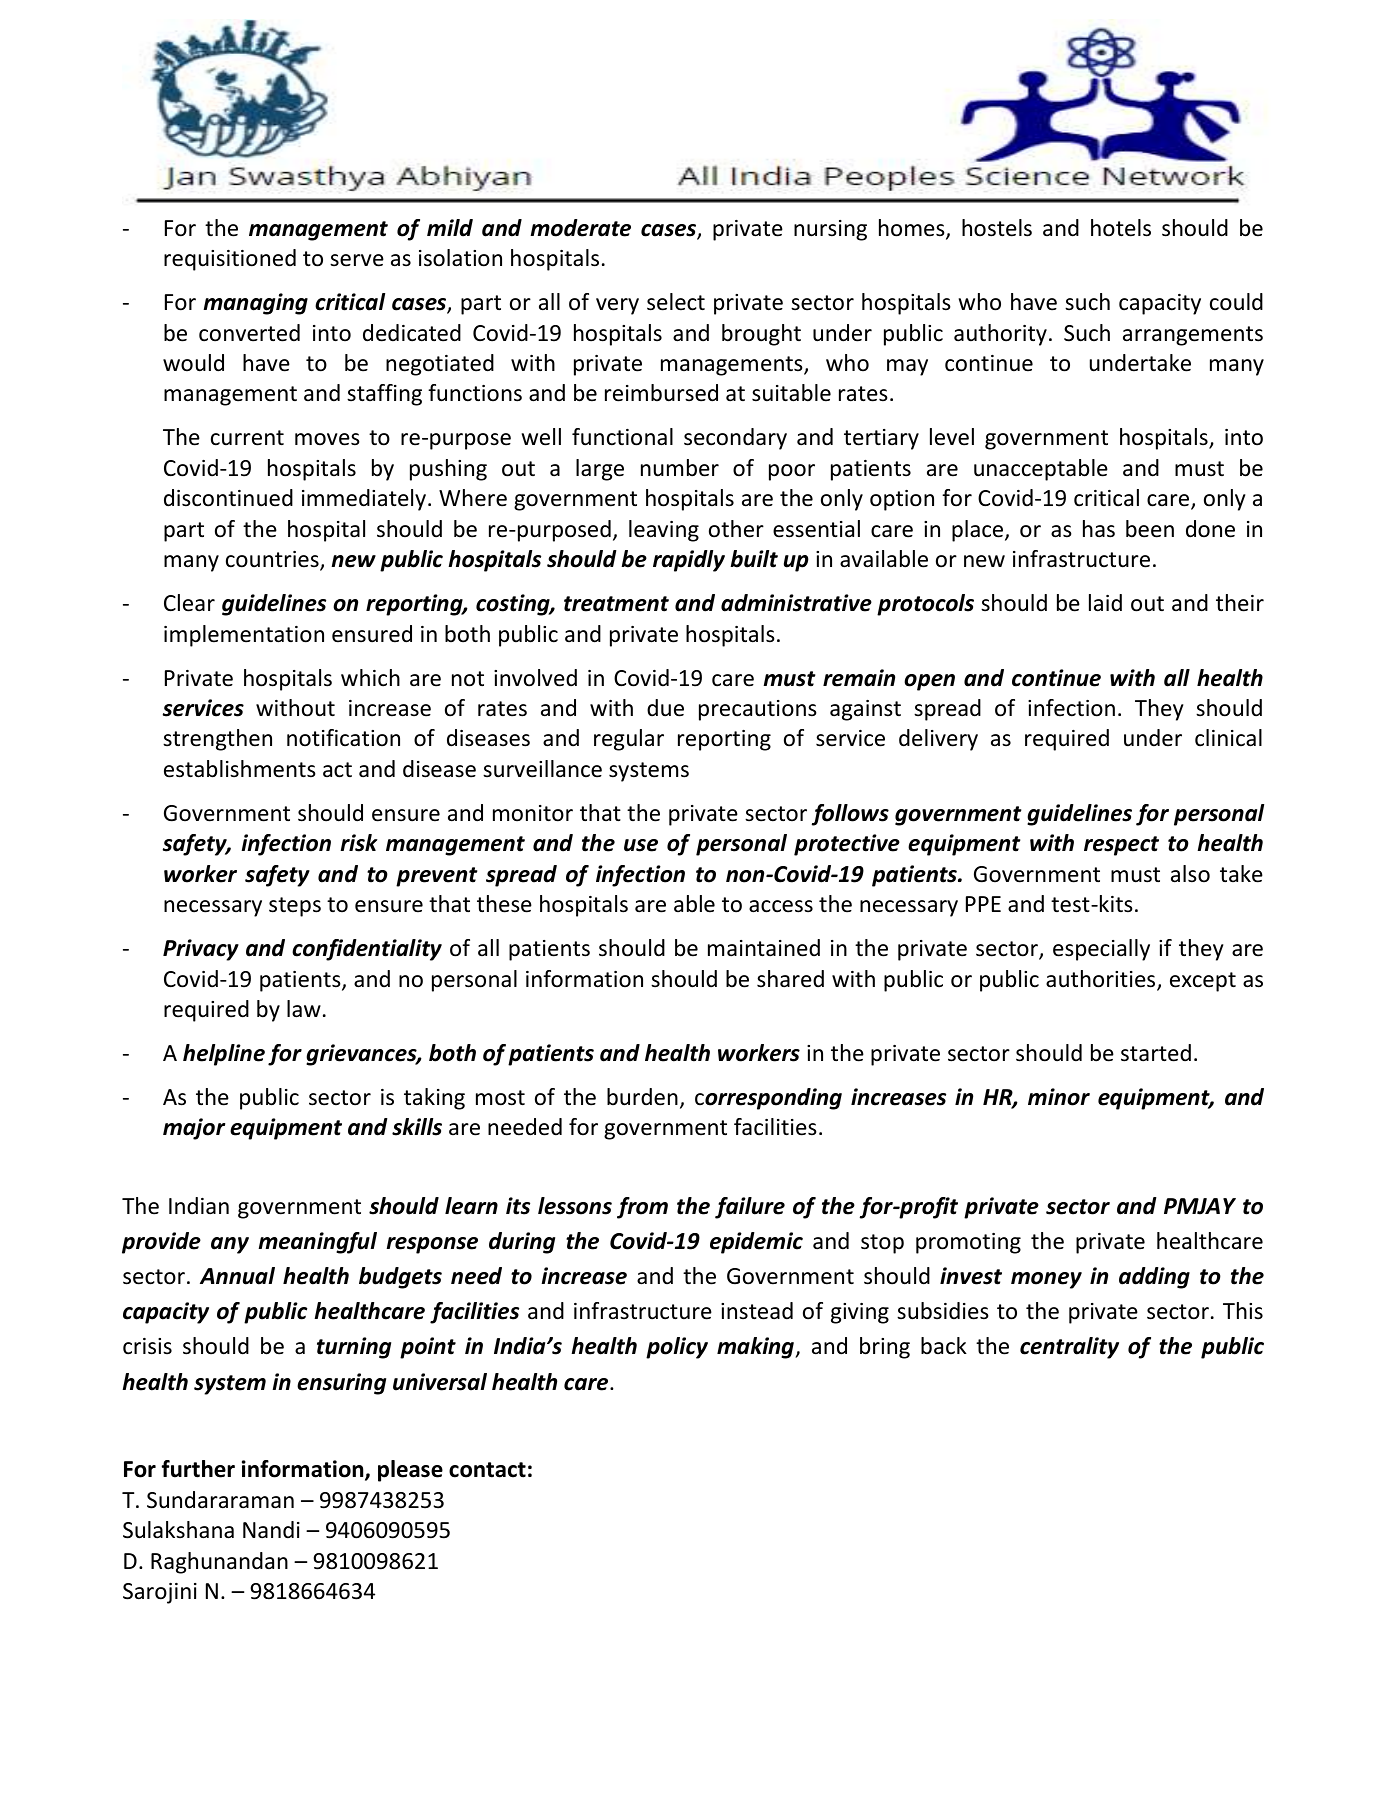 This screenshot has width=1386, height=1794. I want to click on burden, so click(642, 1097).
